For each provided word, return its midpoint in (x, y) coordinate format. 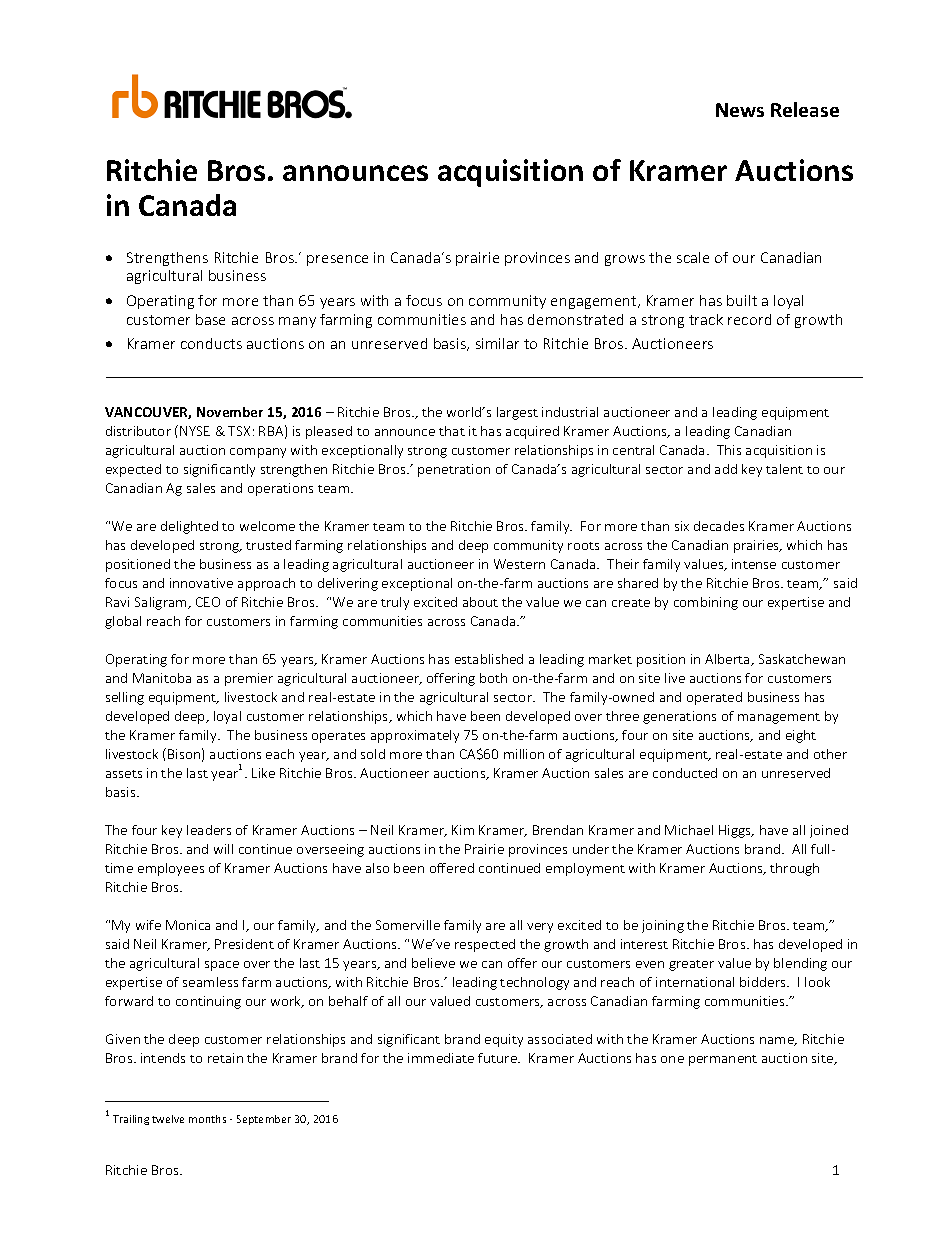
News (740, 110)
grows (625, 260)
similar (497, 343)
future (498, 1058)
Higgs (736, 831)
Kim (463, 830)
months (207, 1119)
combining (706, 603)
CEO (208, 602)
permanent (723, 1060)
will (223, 849)
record (749, 319)
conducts (211, 343)
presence (337, 260)
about (480, 602)
